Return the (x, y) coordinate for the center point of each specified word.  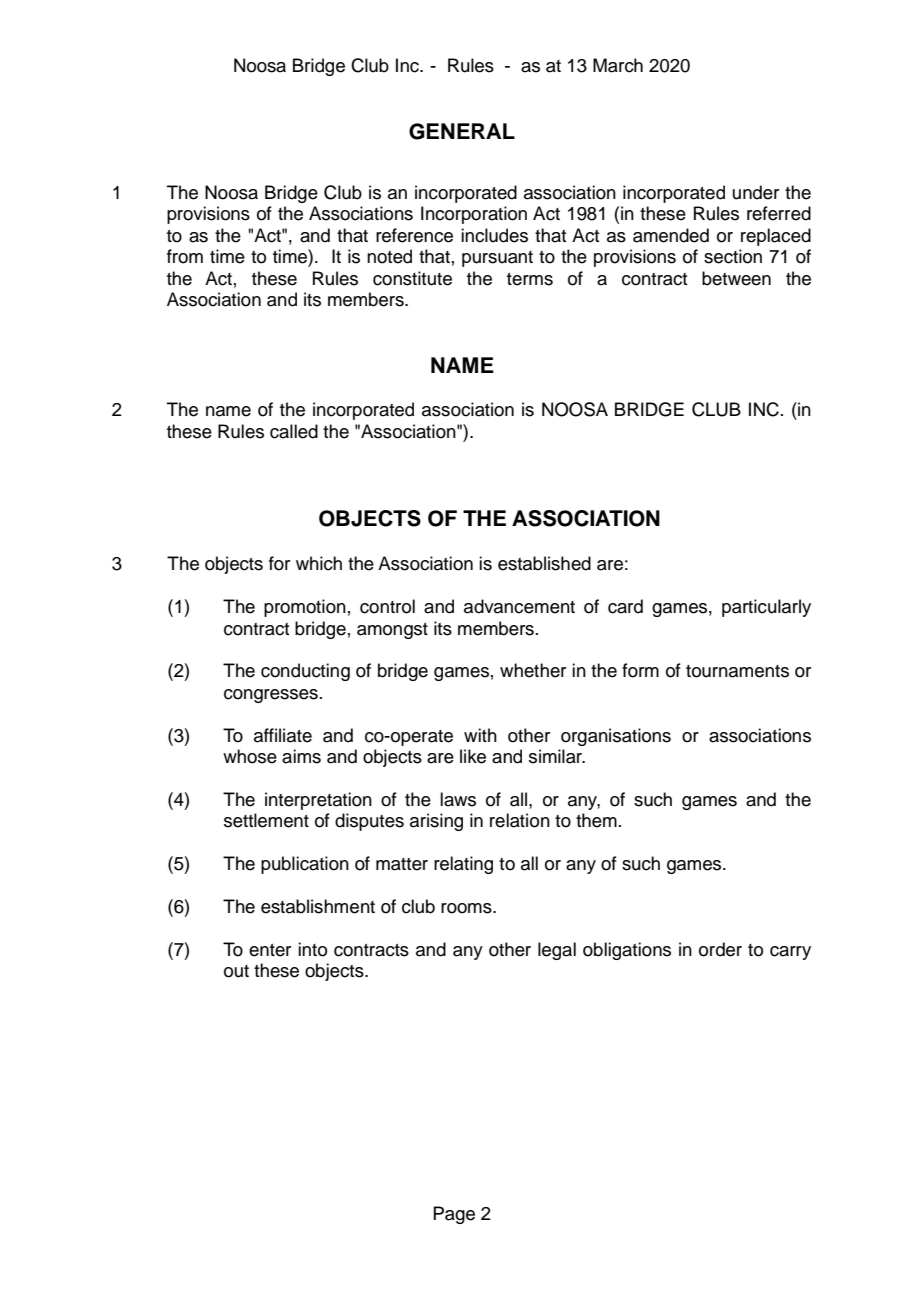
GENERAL (462, 131)
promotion (305, 608)
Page (454, 1215)
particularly (766, 608)
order (720, 949)
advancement (519, 606)
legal (557, 951)
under (756, 192)
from (185, 256)
